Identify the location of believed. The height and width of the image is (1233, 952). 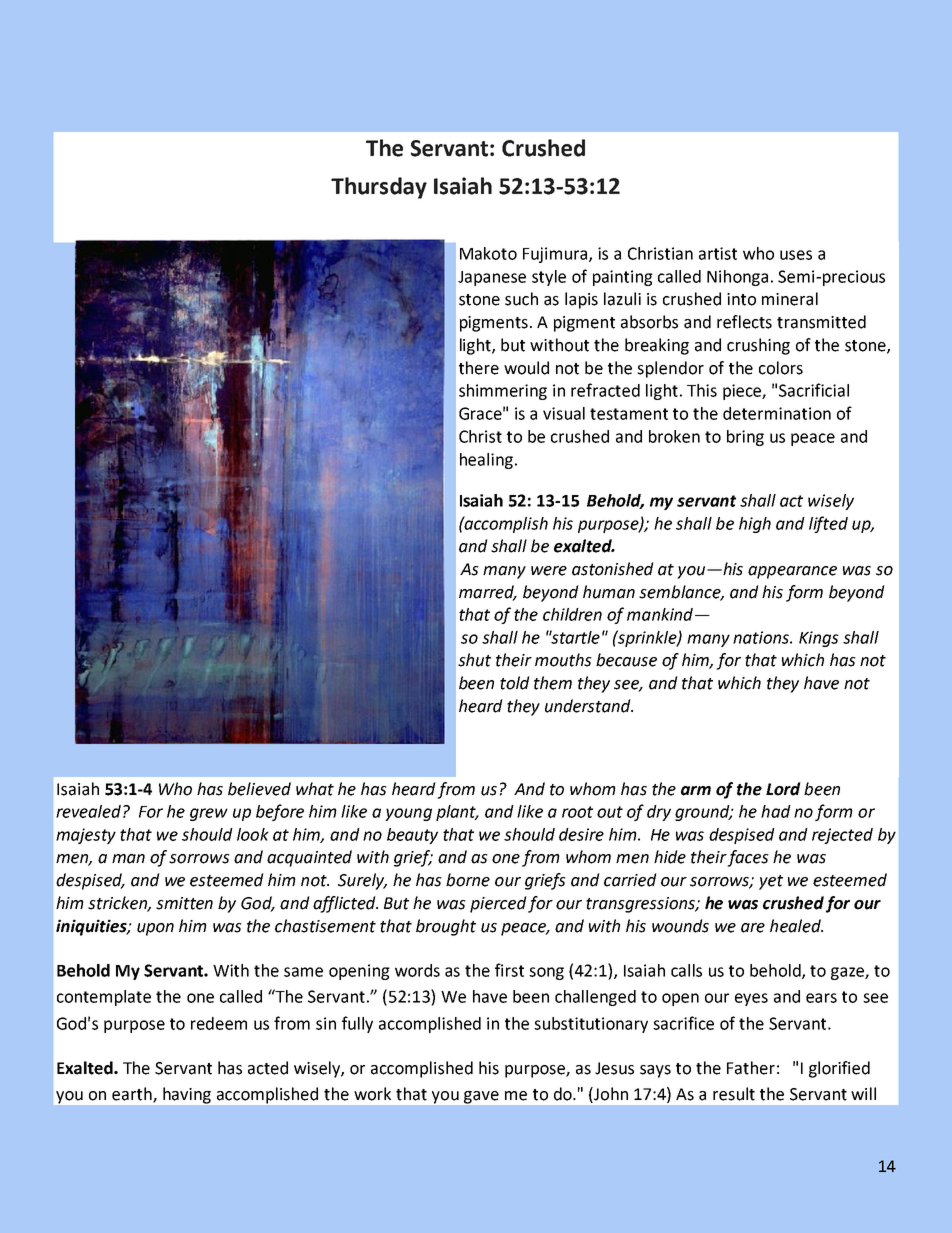
(259, 789).
